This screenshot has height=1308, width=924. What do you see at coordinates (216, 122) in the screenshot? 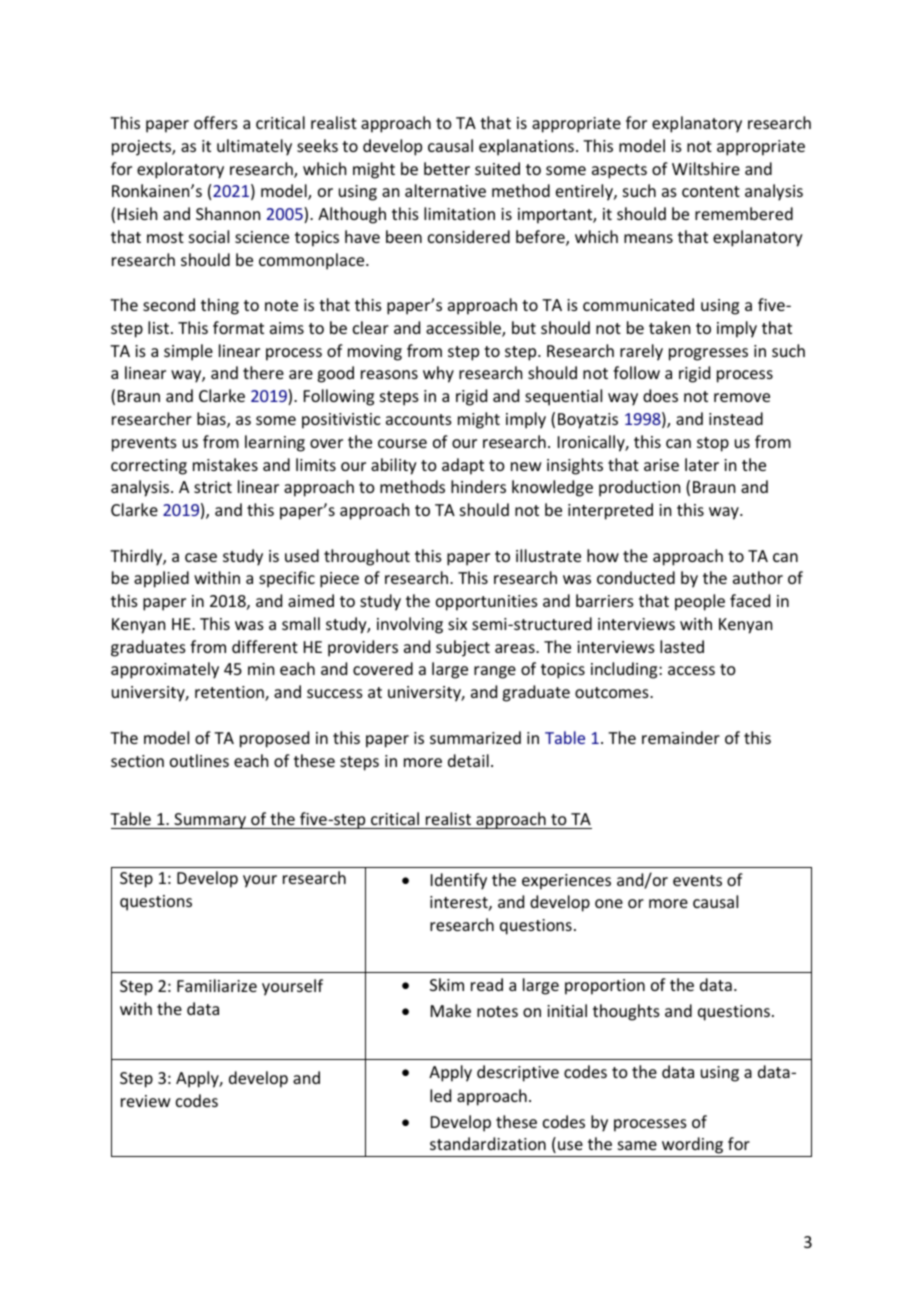
I see `offers` at bounding box center [216, 122].
